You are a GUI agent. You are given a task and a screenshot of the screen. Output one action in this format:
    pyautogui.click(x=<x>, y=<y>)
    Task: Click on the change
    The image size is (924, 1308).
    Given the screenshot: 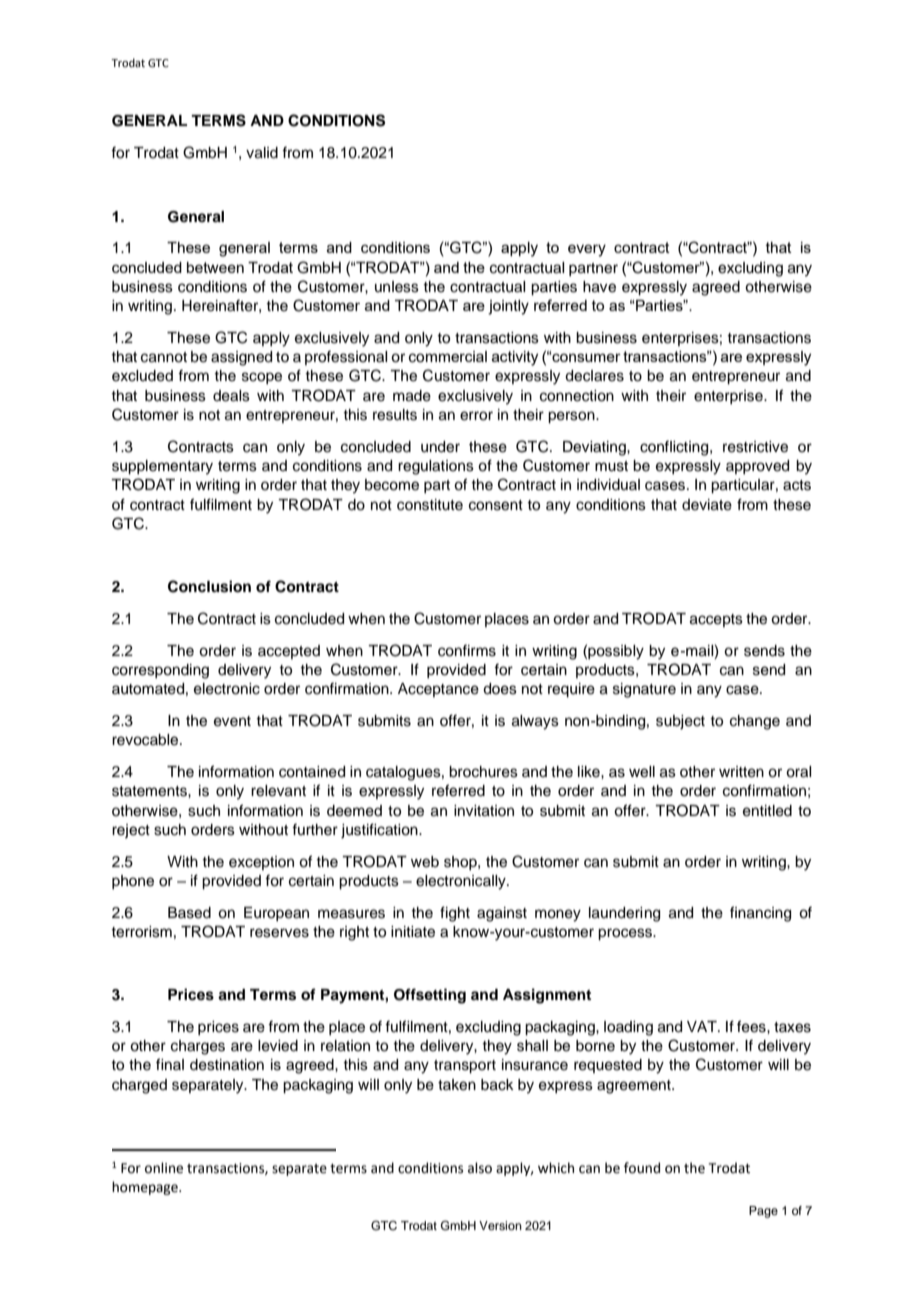 What is the action you would take?
    pyautogui.click(x=755, y=722)
